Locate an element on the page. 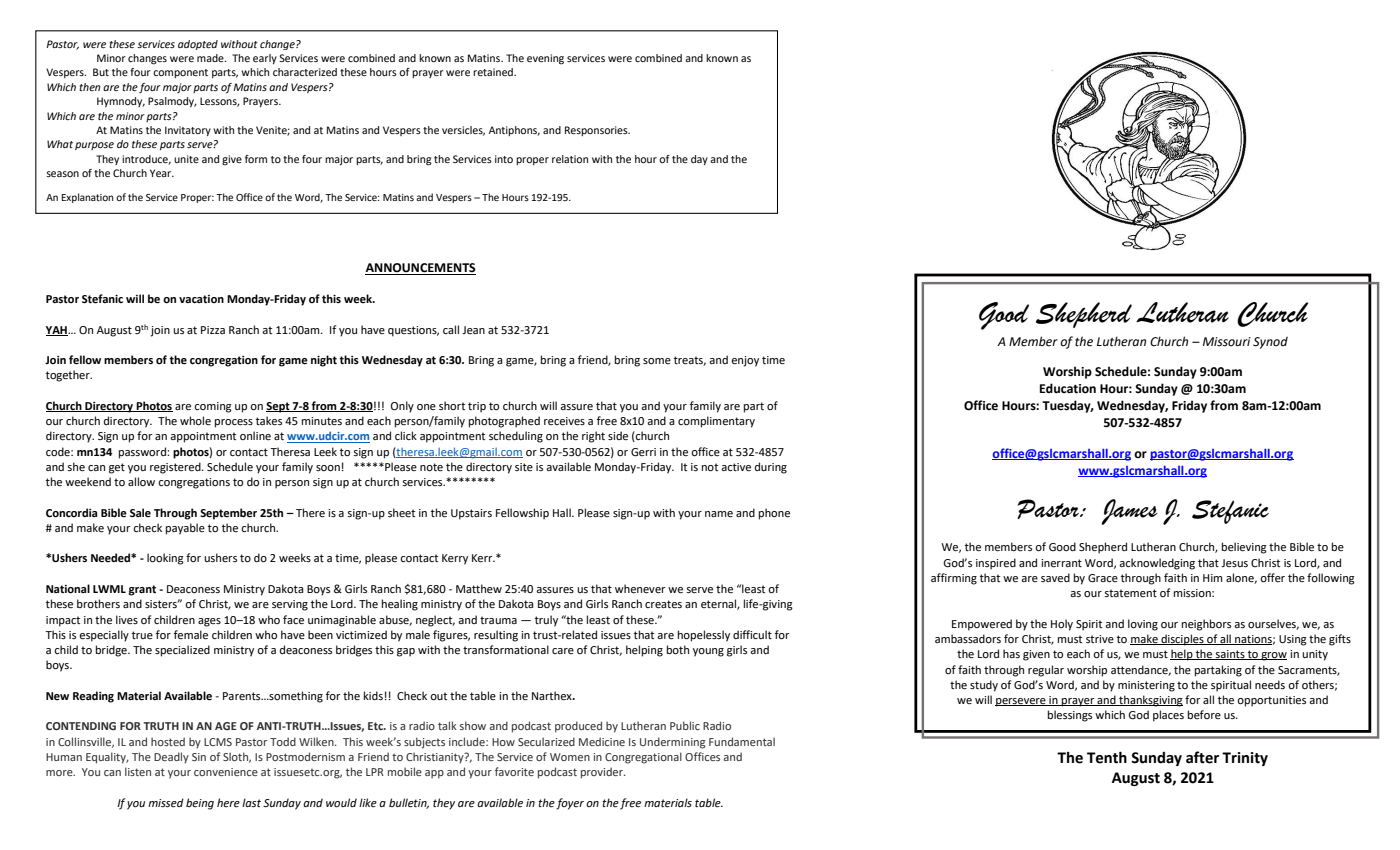 Image resolution: width=1400 pixels, height=850 pixels. component is located at coordinates (180, 73).
